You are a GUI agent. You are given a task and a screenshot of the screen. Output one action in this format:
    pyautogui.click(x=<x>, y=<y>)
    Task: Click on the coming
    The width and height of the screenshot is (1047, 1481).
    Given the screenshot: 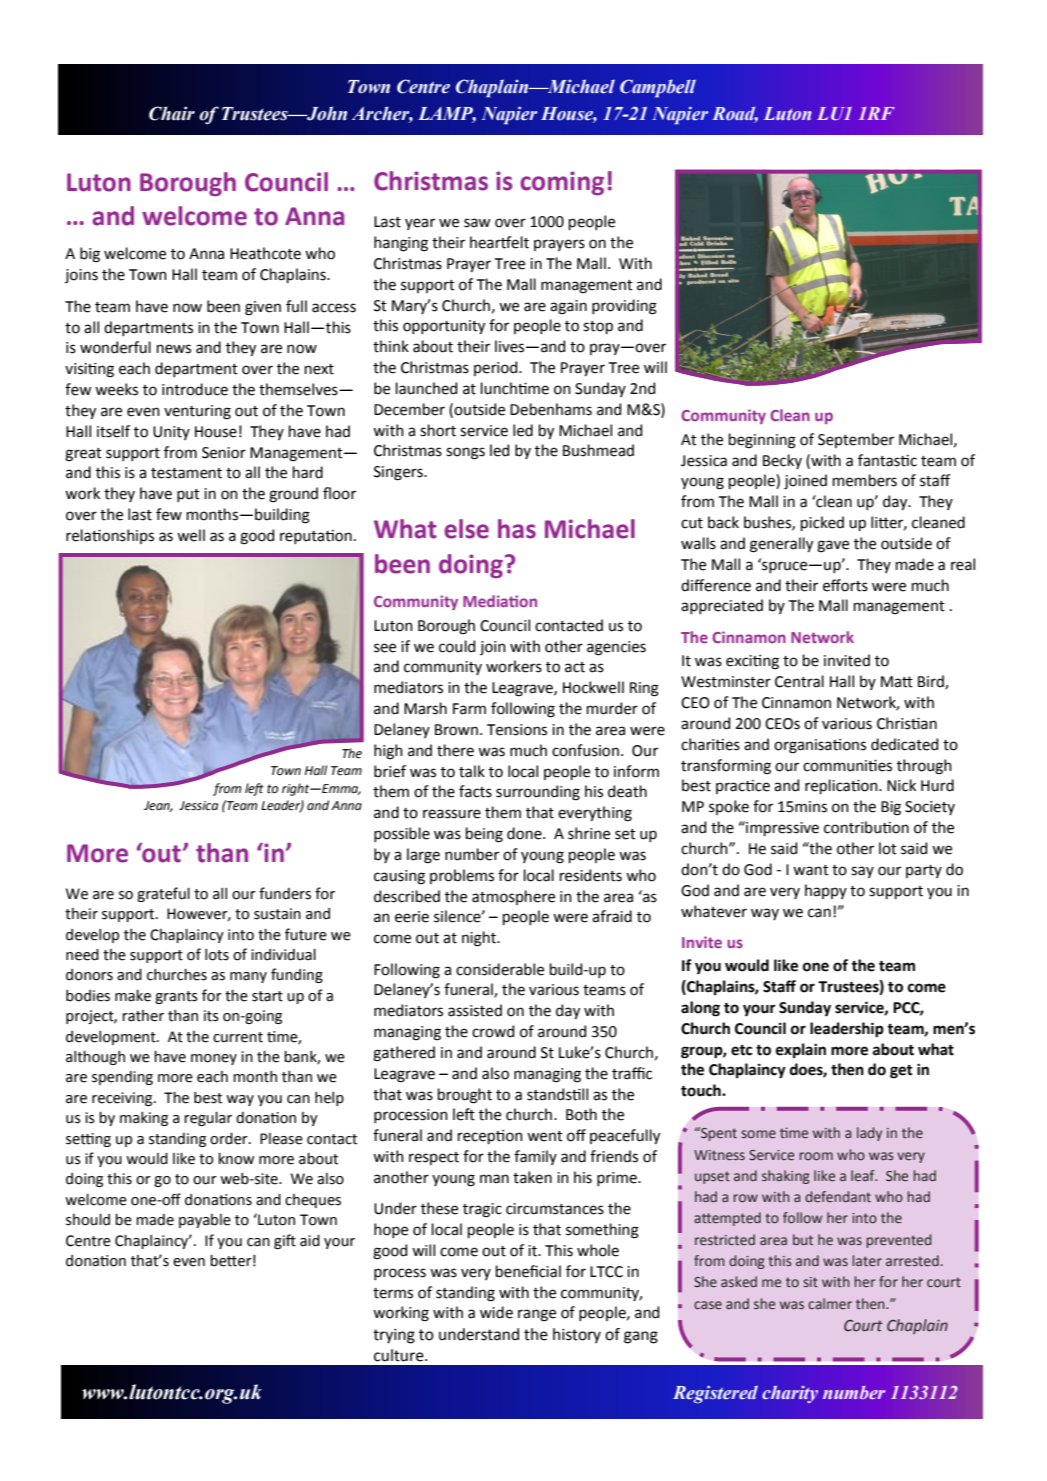 What is the action you would take?
    pyautogui.click(x=562, y=183)
